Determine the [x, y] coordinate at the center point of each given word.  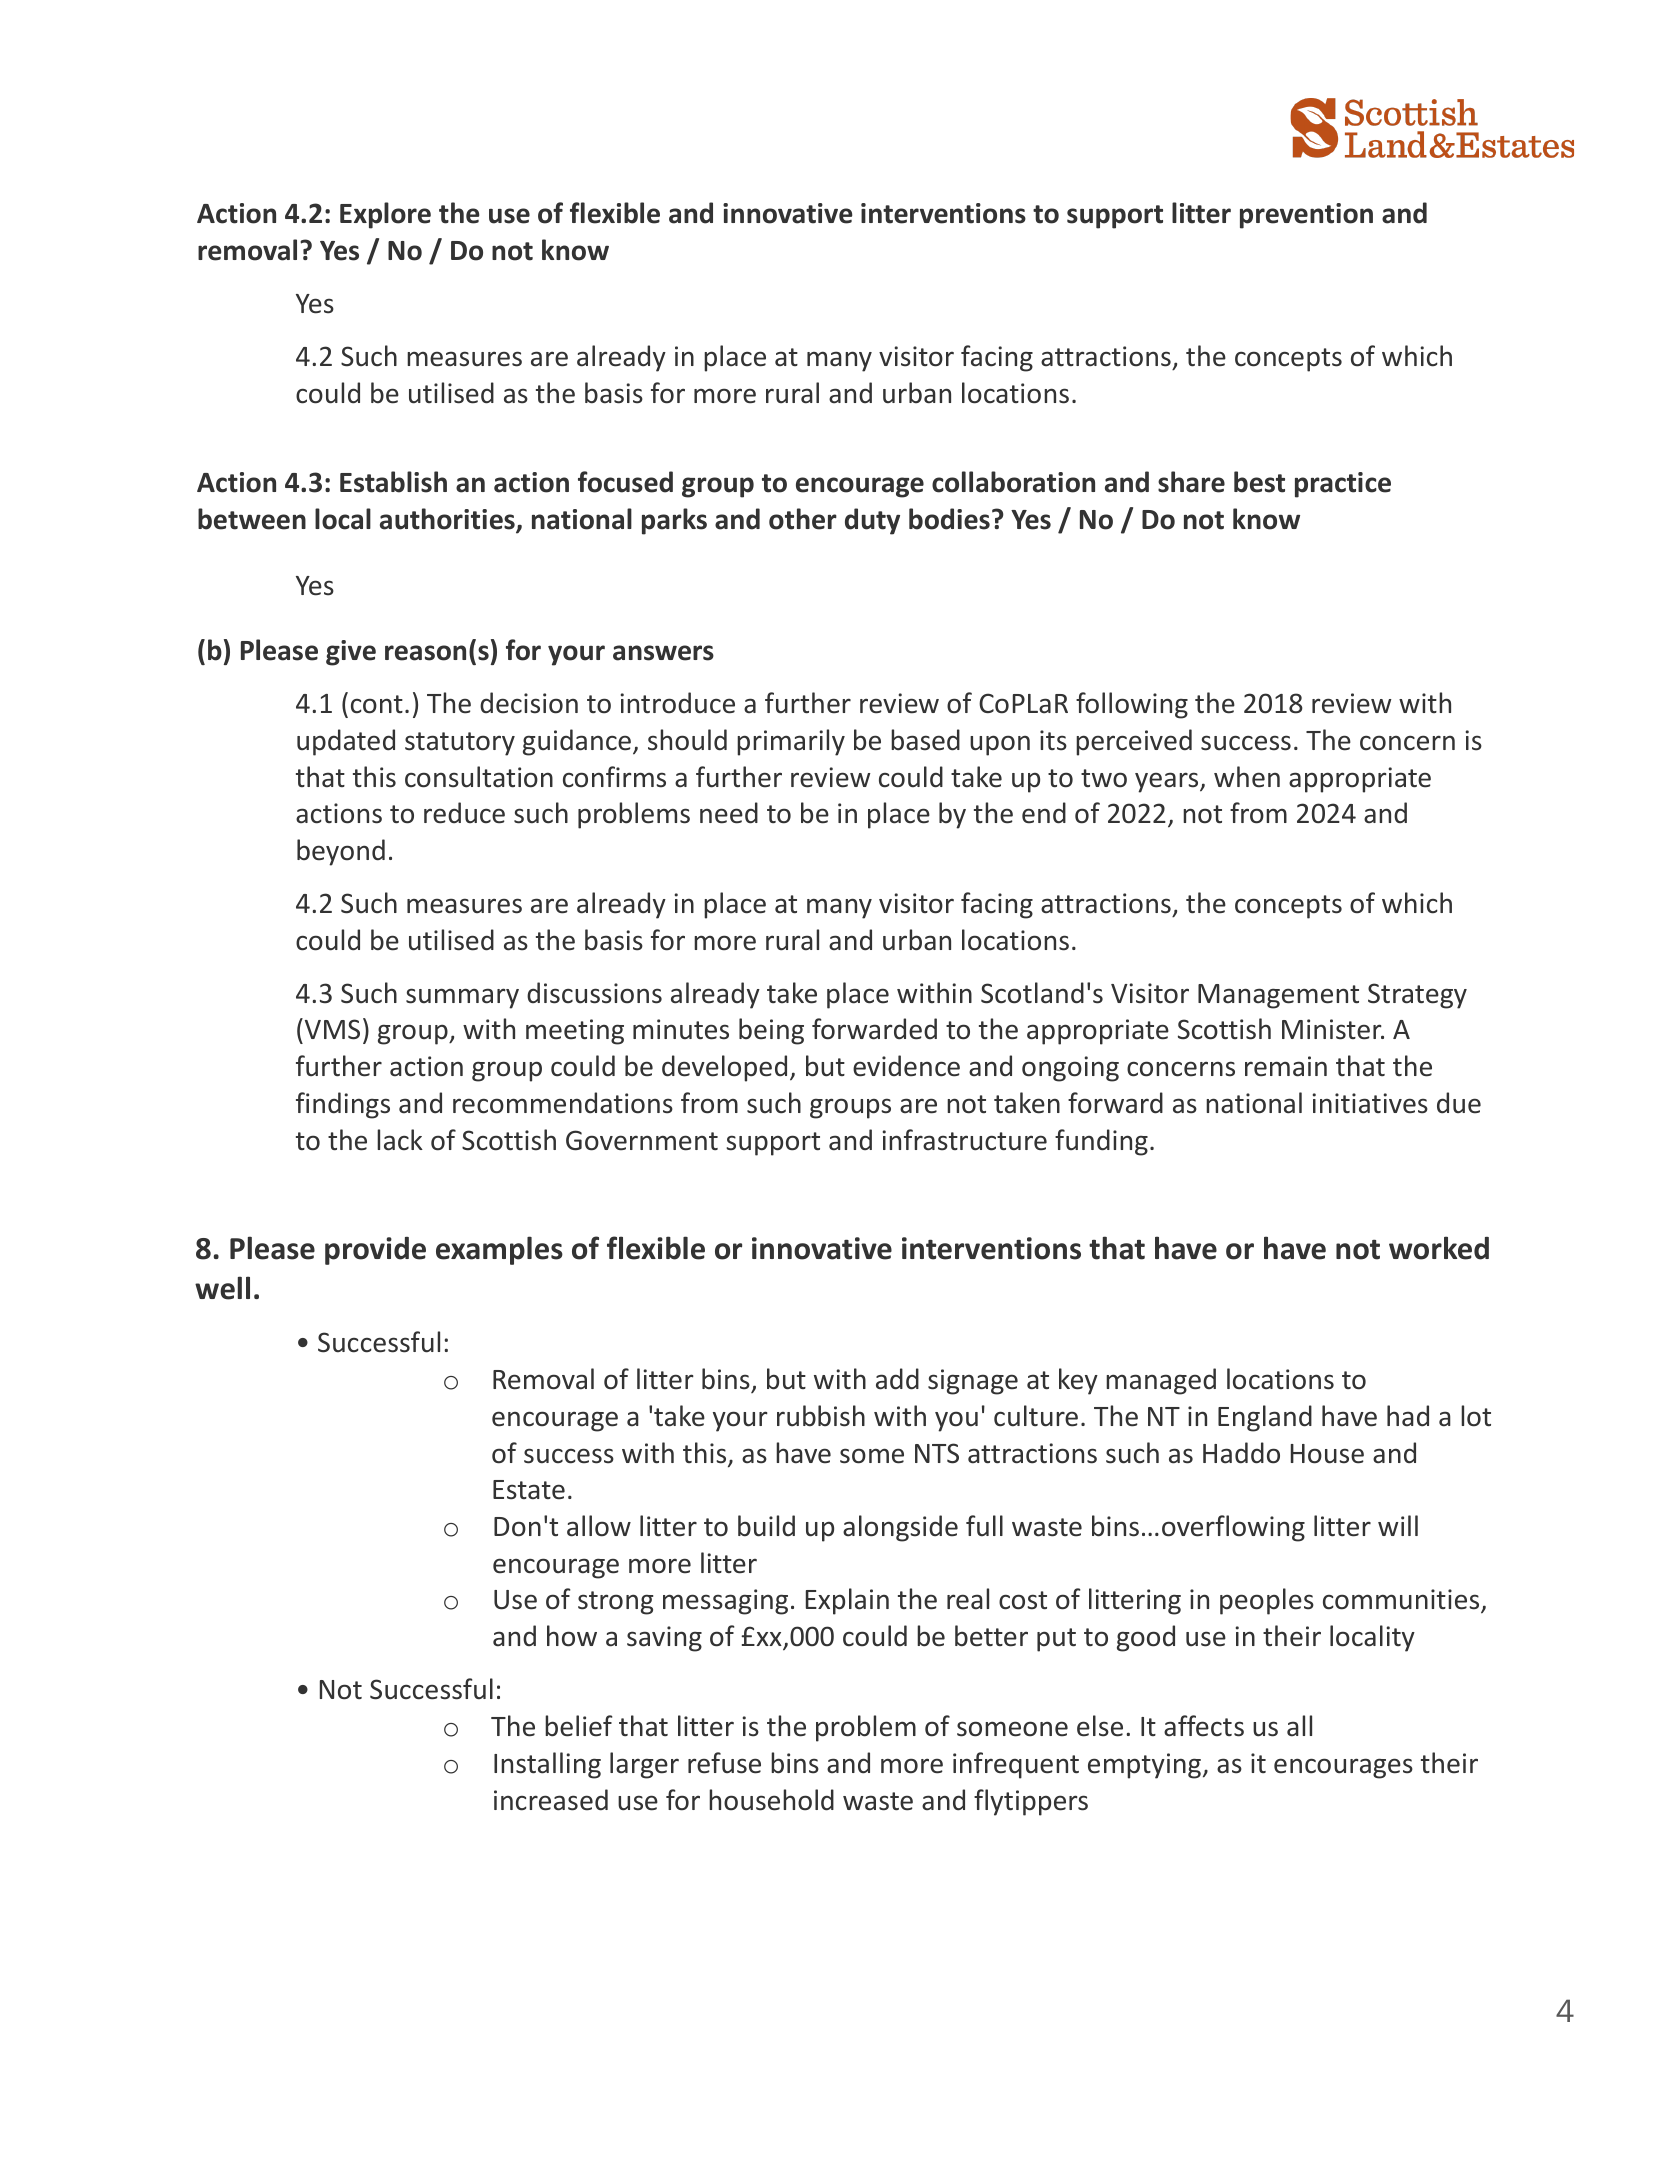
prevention [1306, 216]
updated [346, 742]
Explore [385, 215]
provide [375, 1251]
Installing [547, 1765]
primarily [791, 742]
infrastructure [965, 1140]
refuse [724, 1763]
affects [1204, 1726]
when [1247, 777]
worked [1439, 1248]
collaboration [1013, 482]
